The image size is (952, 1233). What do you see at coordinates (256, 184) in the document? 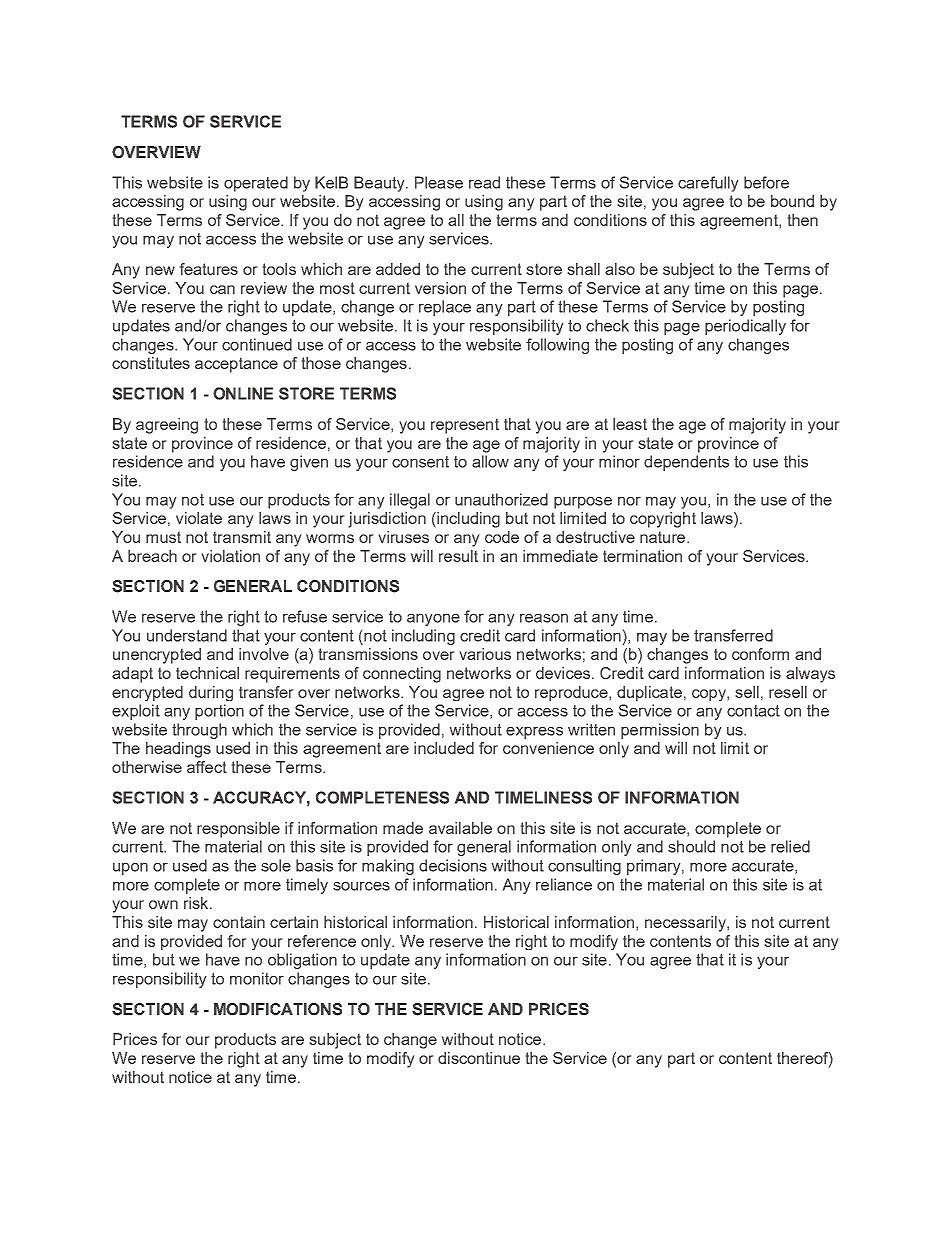
I see `operated` at bounding box center [256, 184].
